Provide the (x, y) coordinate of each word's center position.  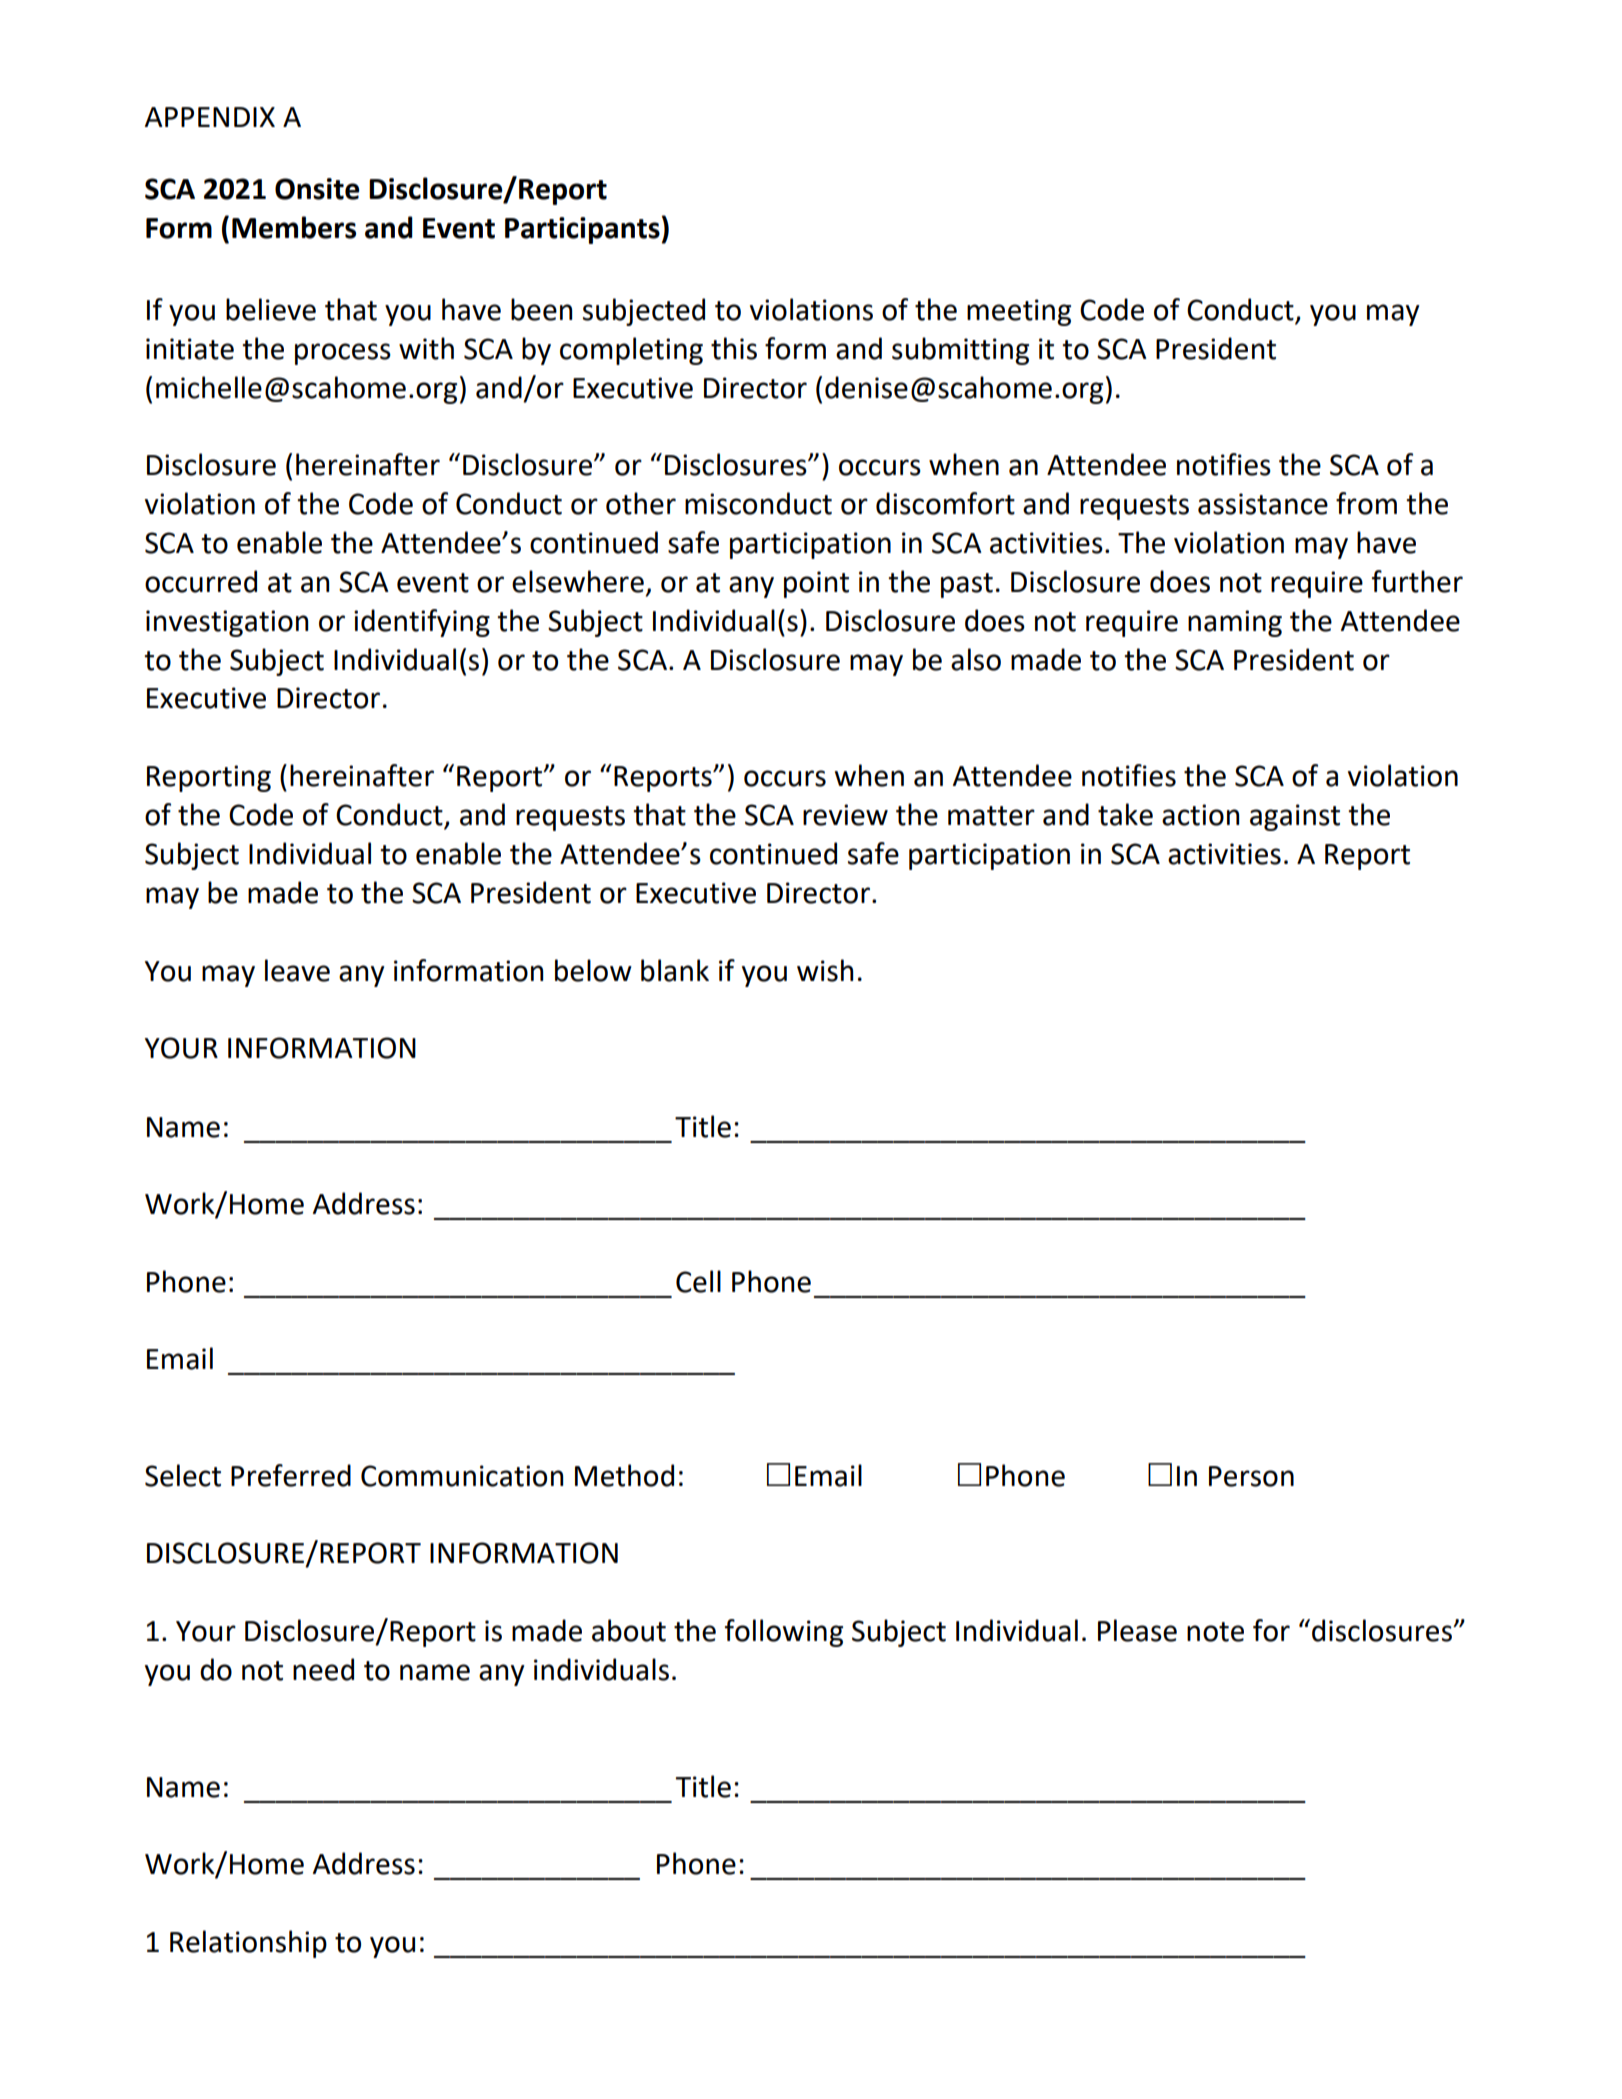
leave (297, 970)
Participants (582, 230)
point (816, 584)
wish (825, 970)
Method (624, 1475)
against (1295, 817)
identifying (422, 623)
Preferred (291, 1475)
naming (1235, 623)
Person (1251, 1476)
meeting (1019, 312)
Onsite (317, 189)
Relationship (248, 1944)
